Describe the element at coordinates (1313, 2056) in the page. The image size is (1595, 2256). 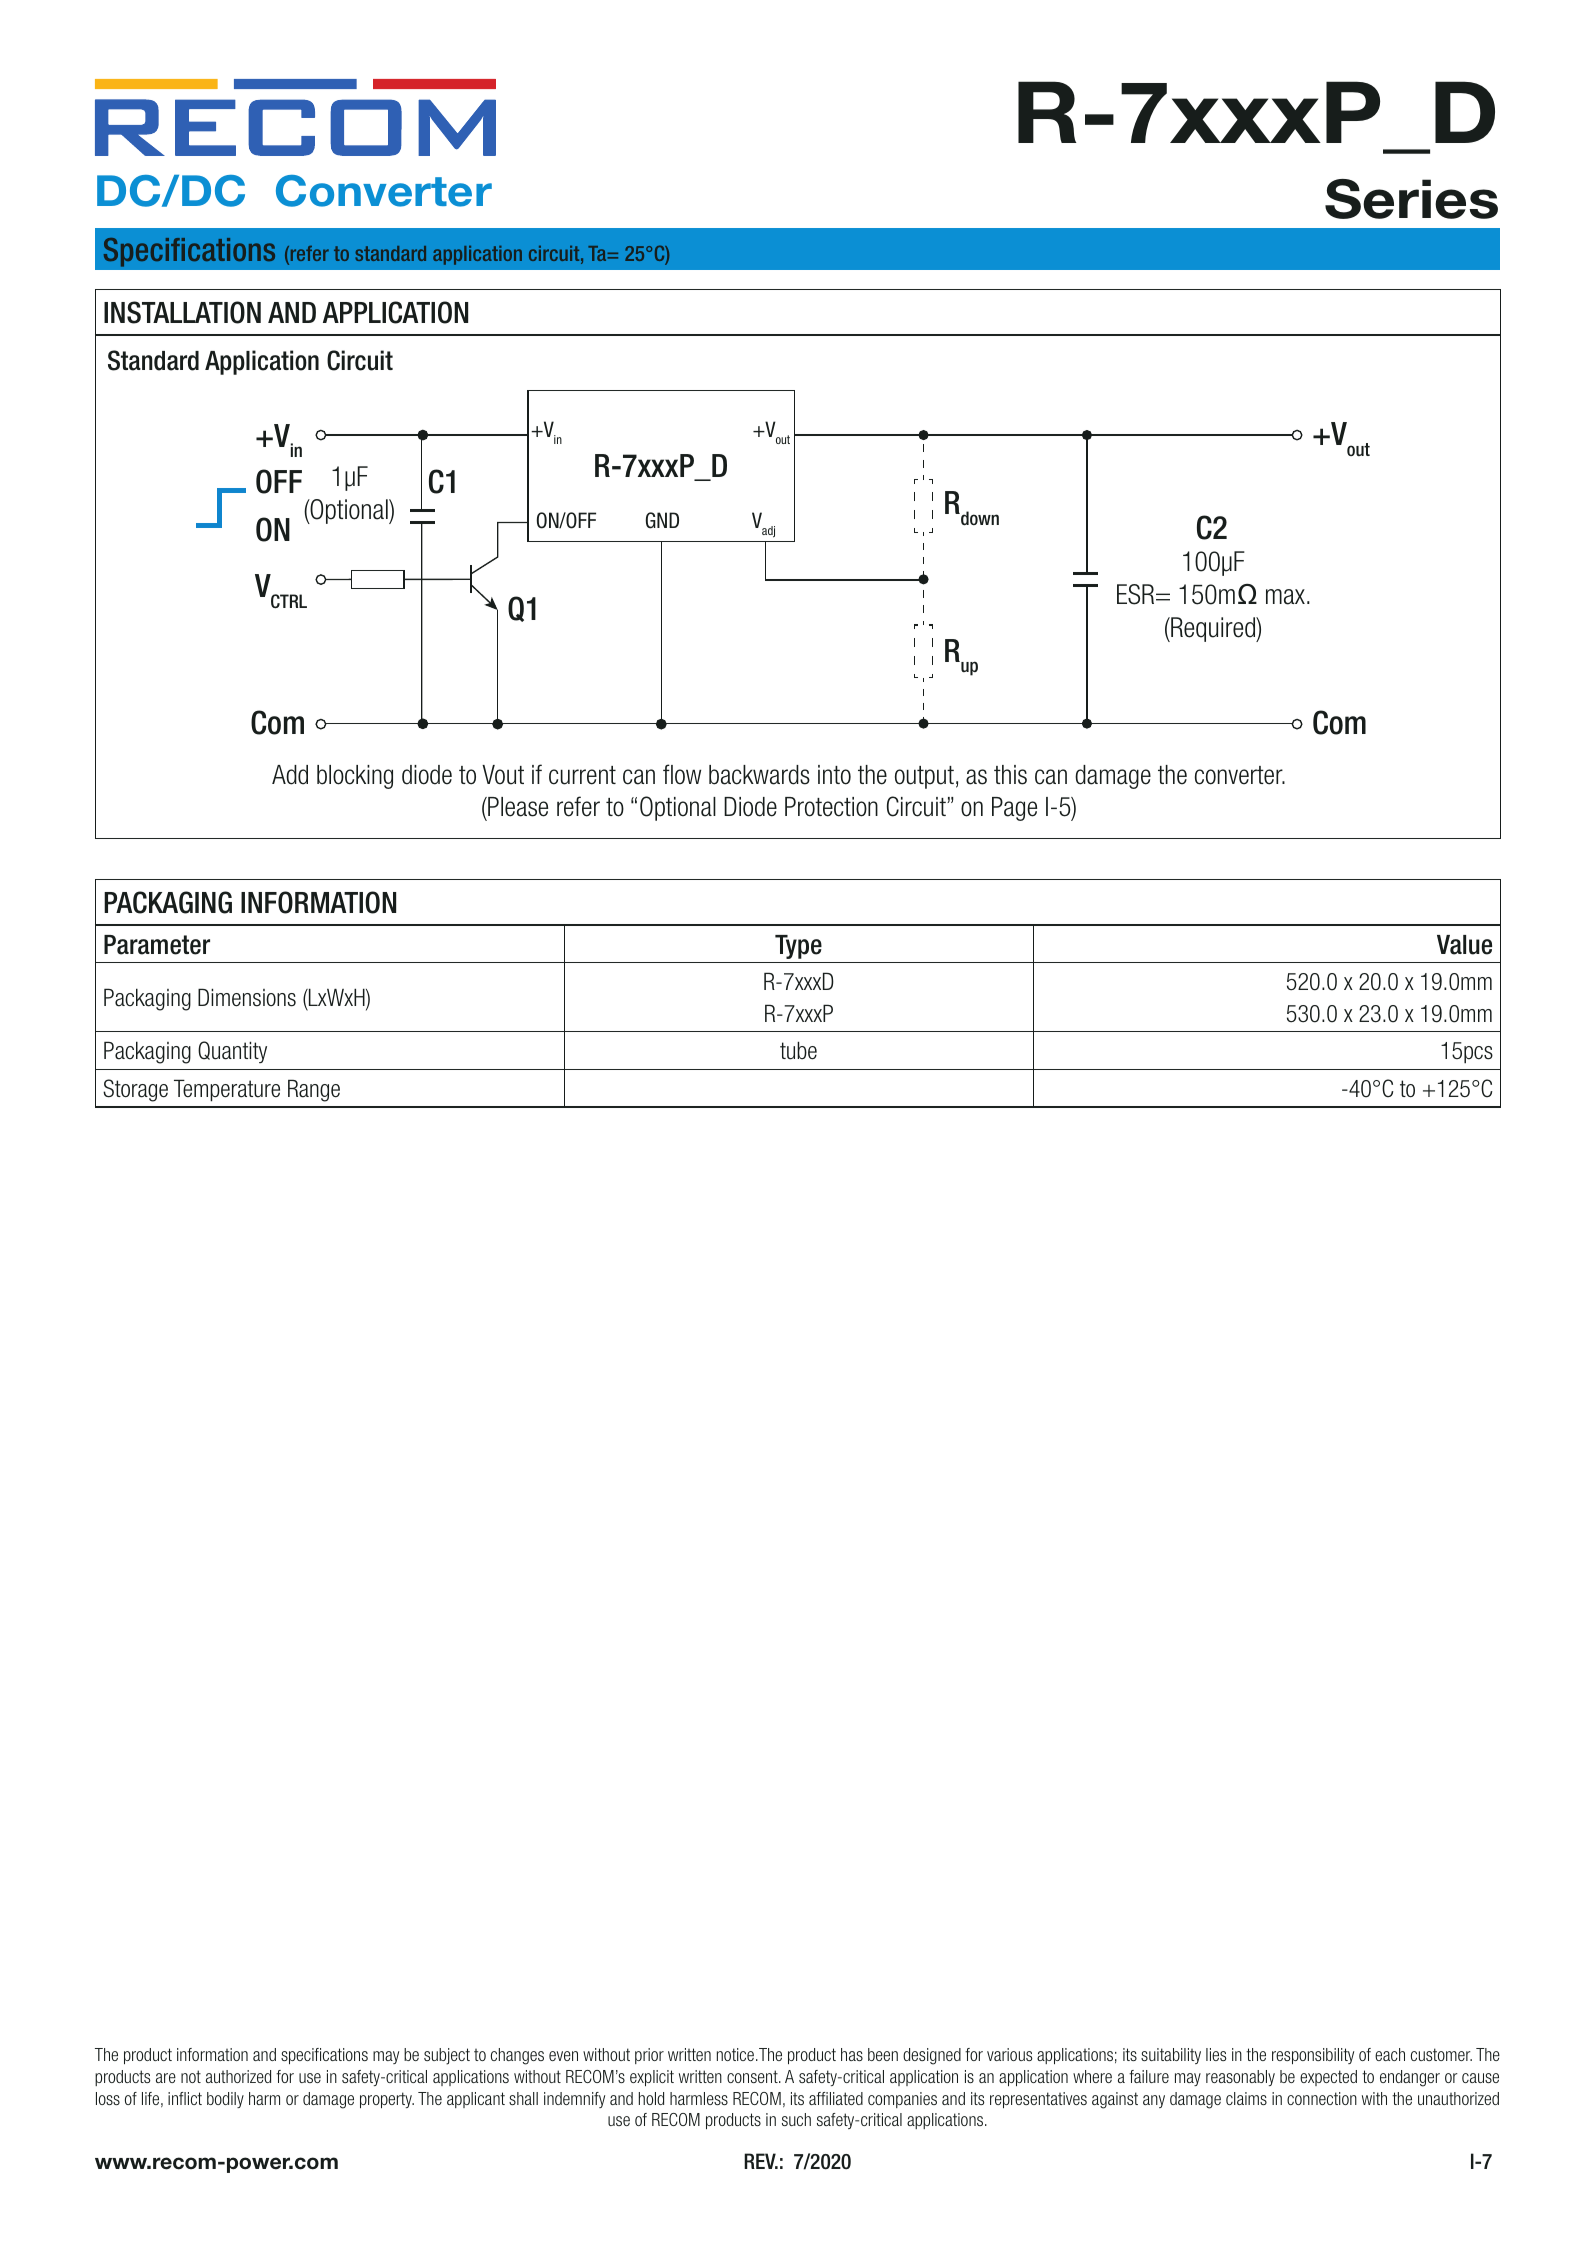
I see `responsibility` at that location.
